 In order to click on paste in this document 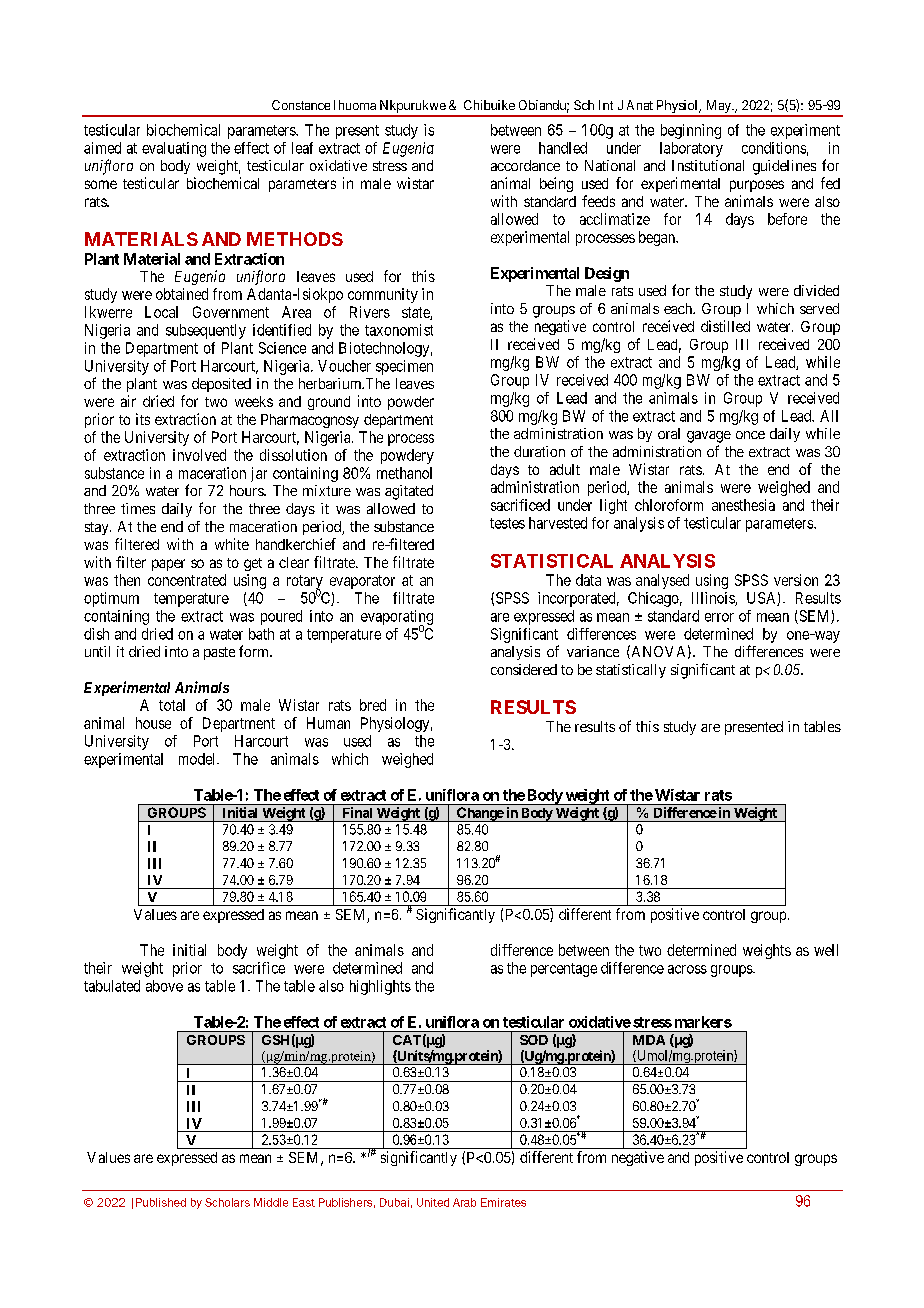, I will do `click(219, 653)`.
